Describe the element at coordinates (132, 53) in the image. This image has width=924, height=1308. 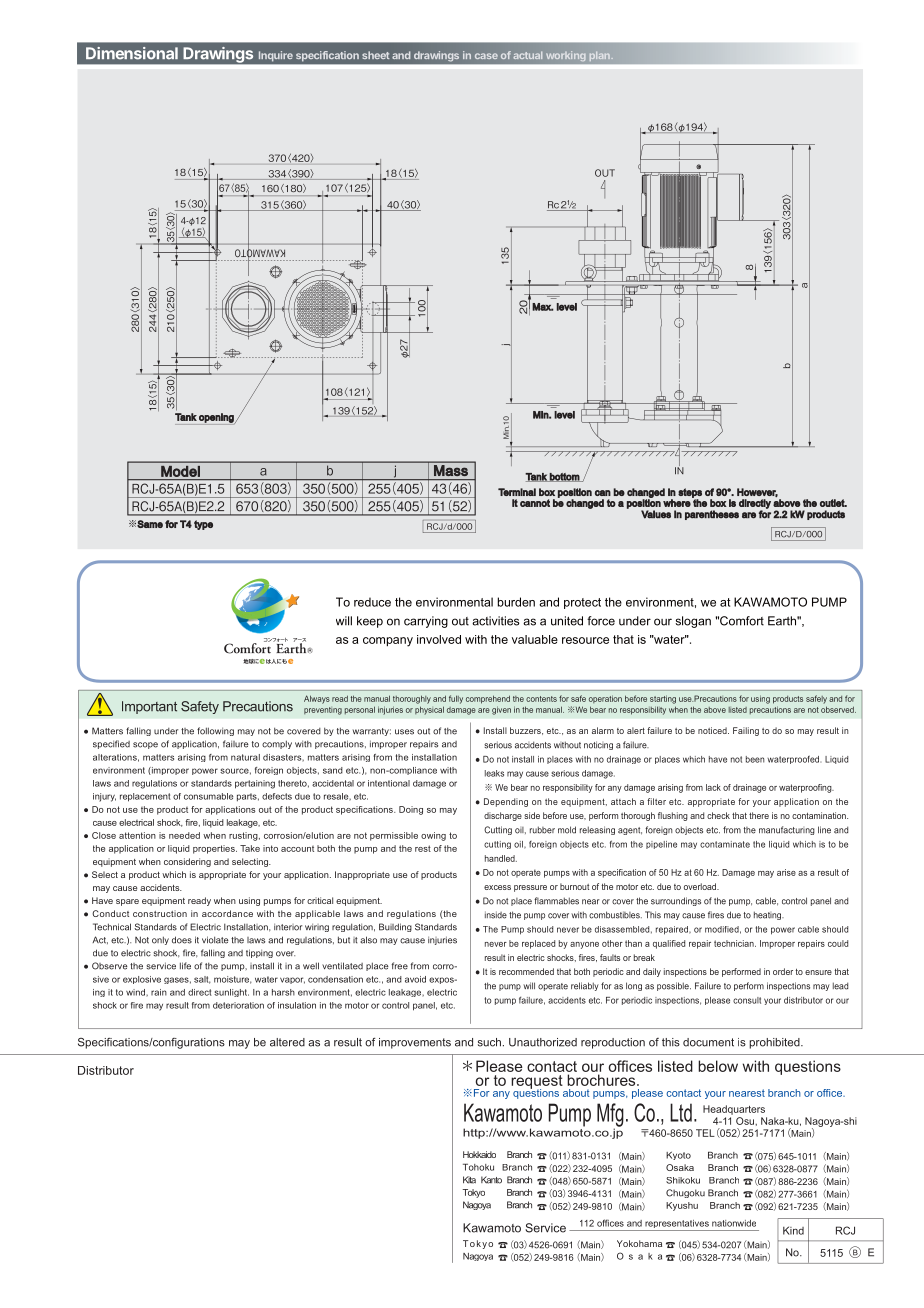
I see `Dimensional` at that location.
